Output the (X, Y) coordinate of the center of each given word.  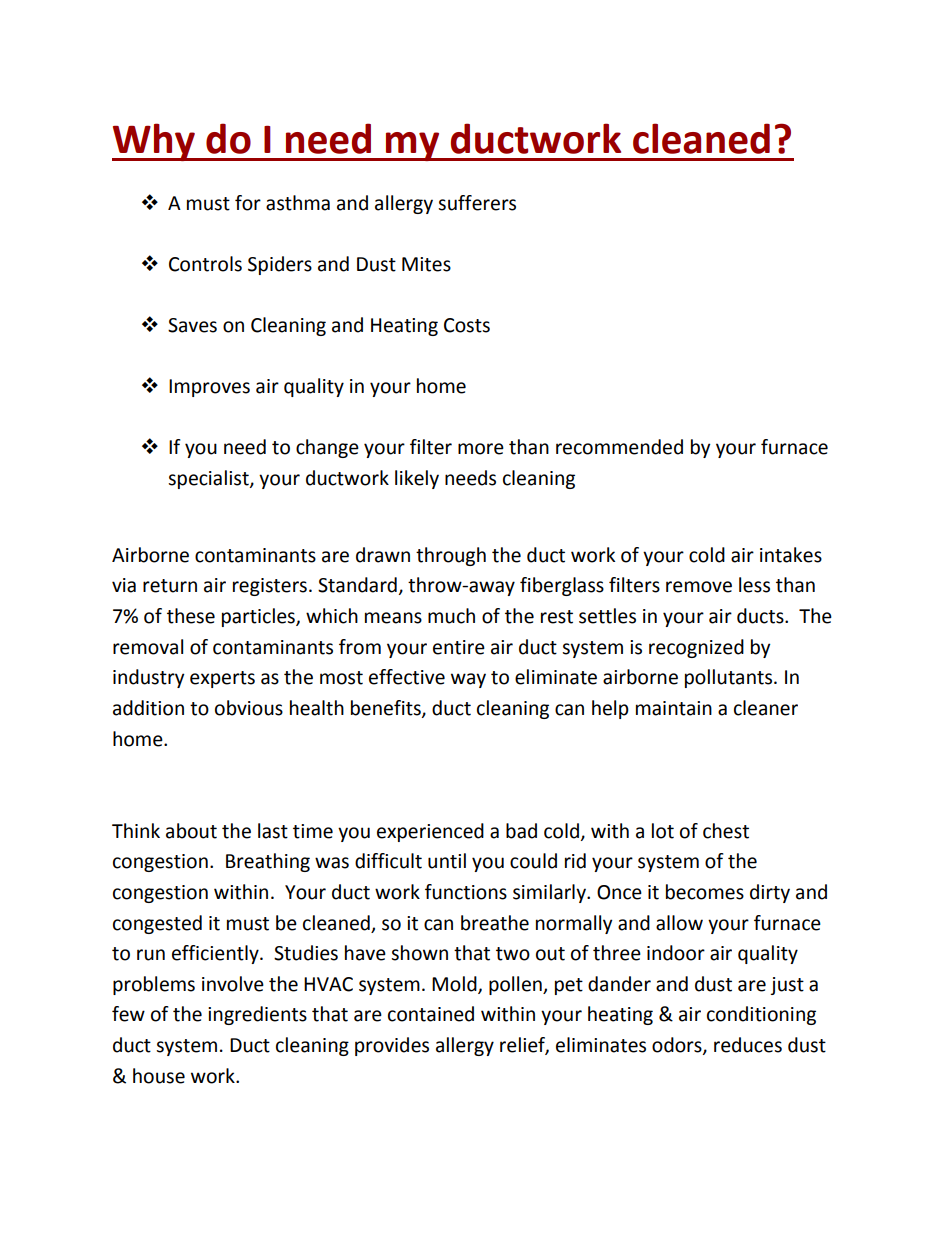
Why (154, 142)
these (191, 616)
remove (699, 587)
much (451, 616)
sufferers (477, 203)
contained (431, 1014)
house (159, 1076)
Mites (426, 264)
